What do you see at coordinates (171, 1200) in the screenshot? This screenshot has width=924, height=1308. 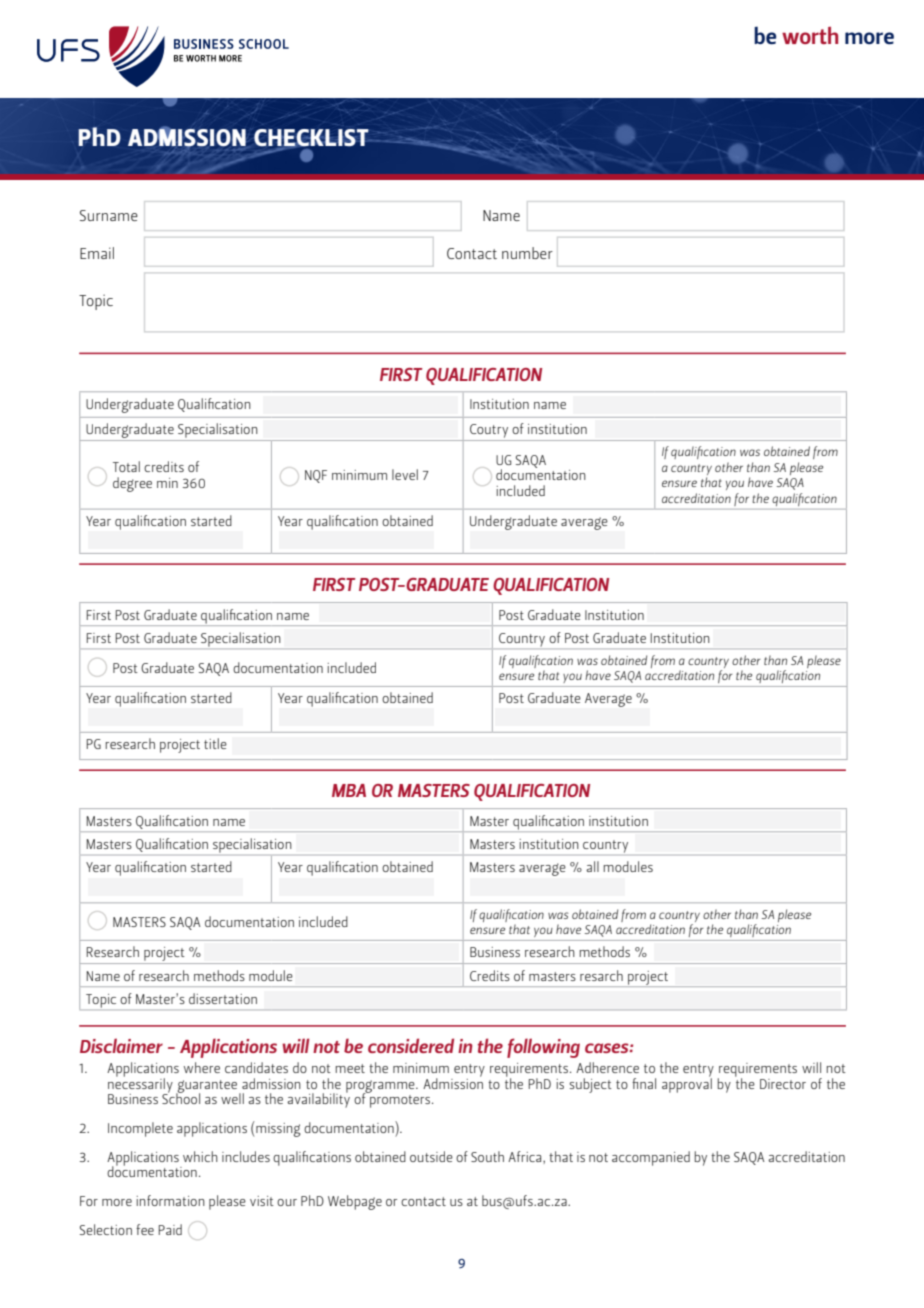 I see `information` at bounding box center [171, 1200].
